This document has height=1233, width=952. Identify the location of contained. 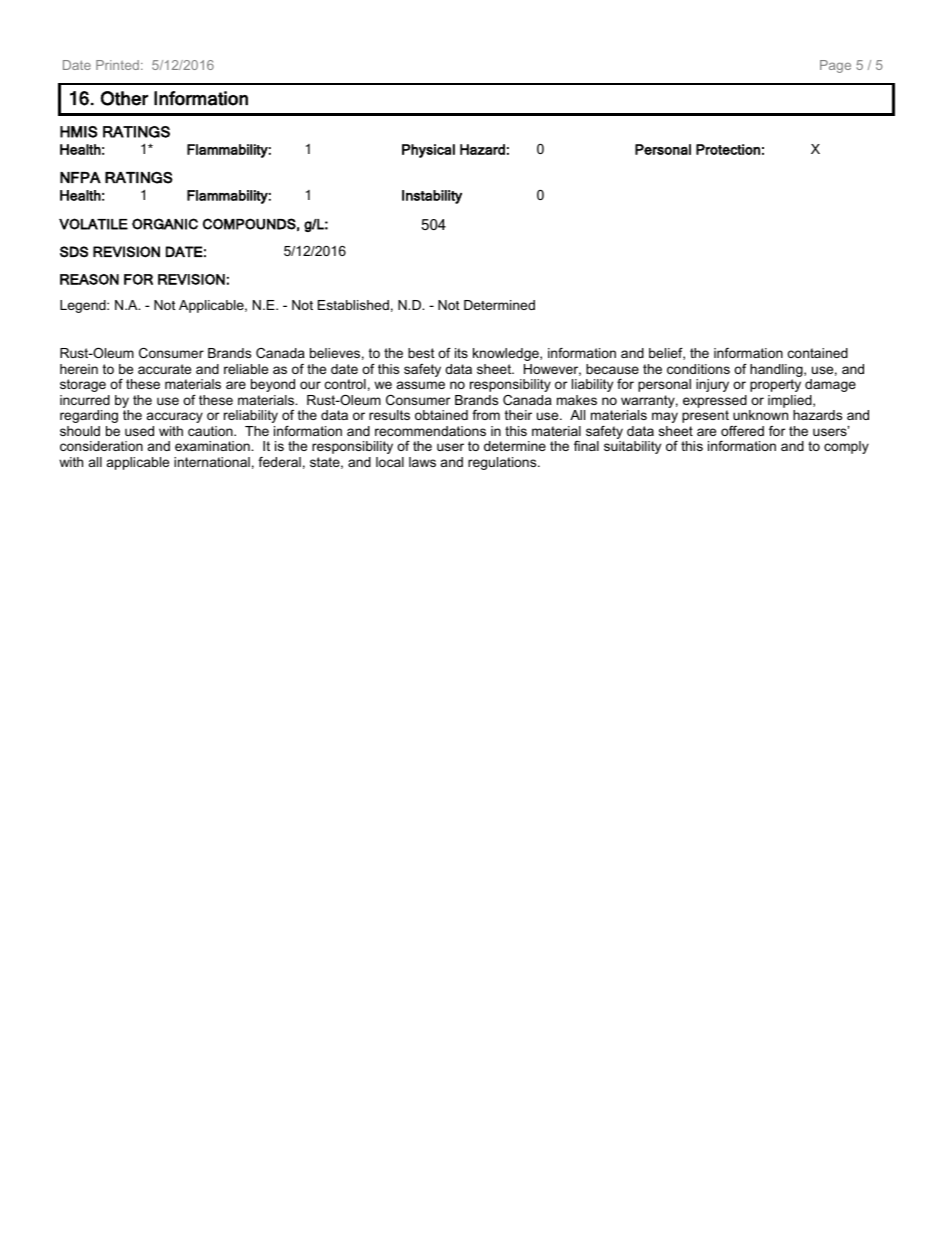
(818, 353).
